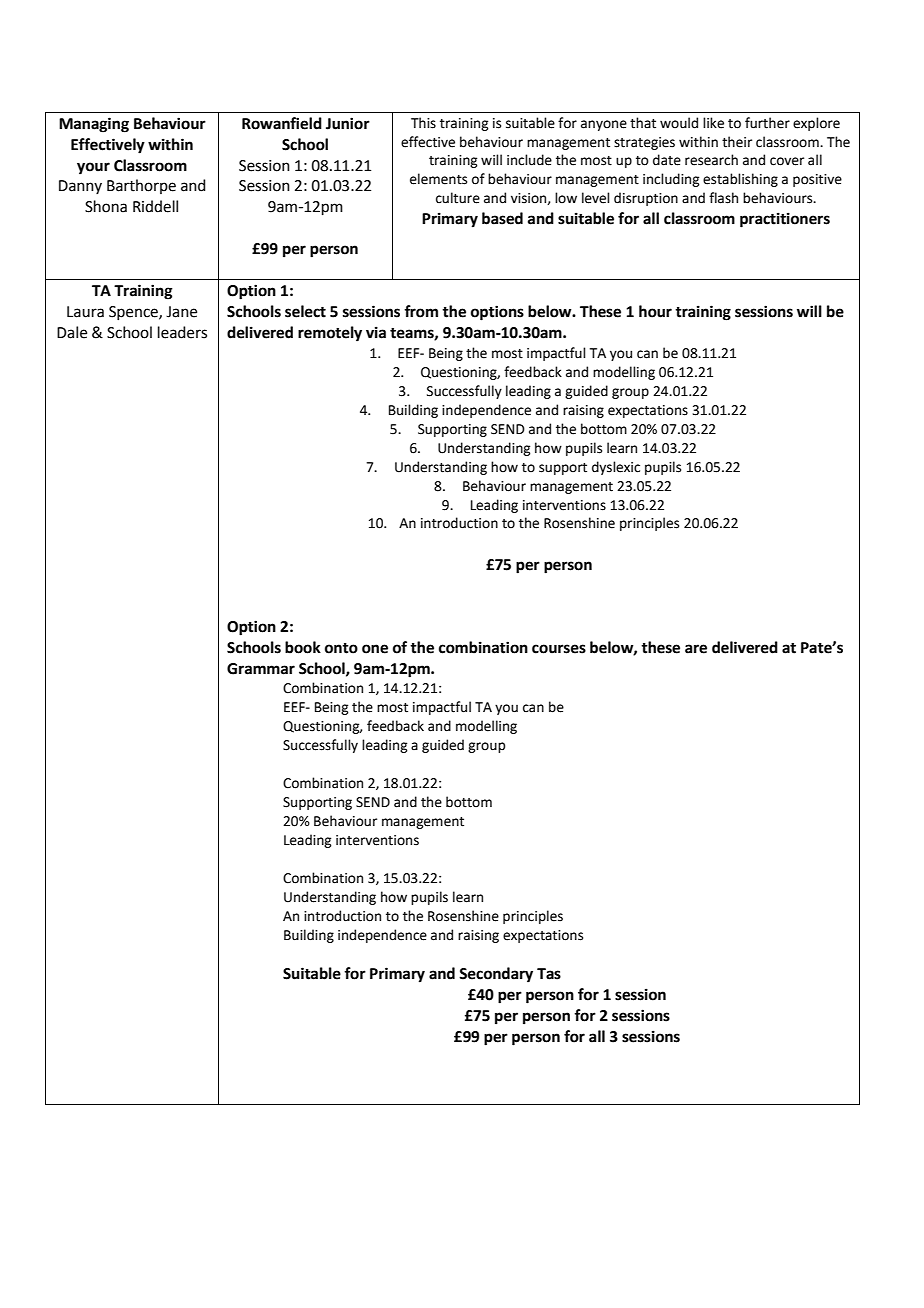  Describe the element at coordinates (93, 168) in the screenshot. I see `your` at that location.
